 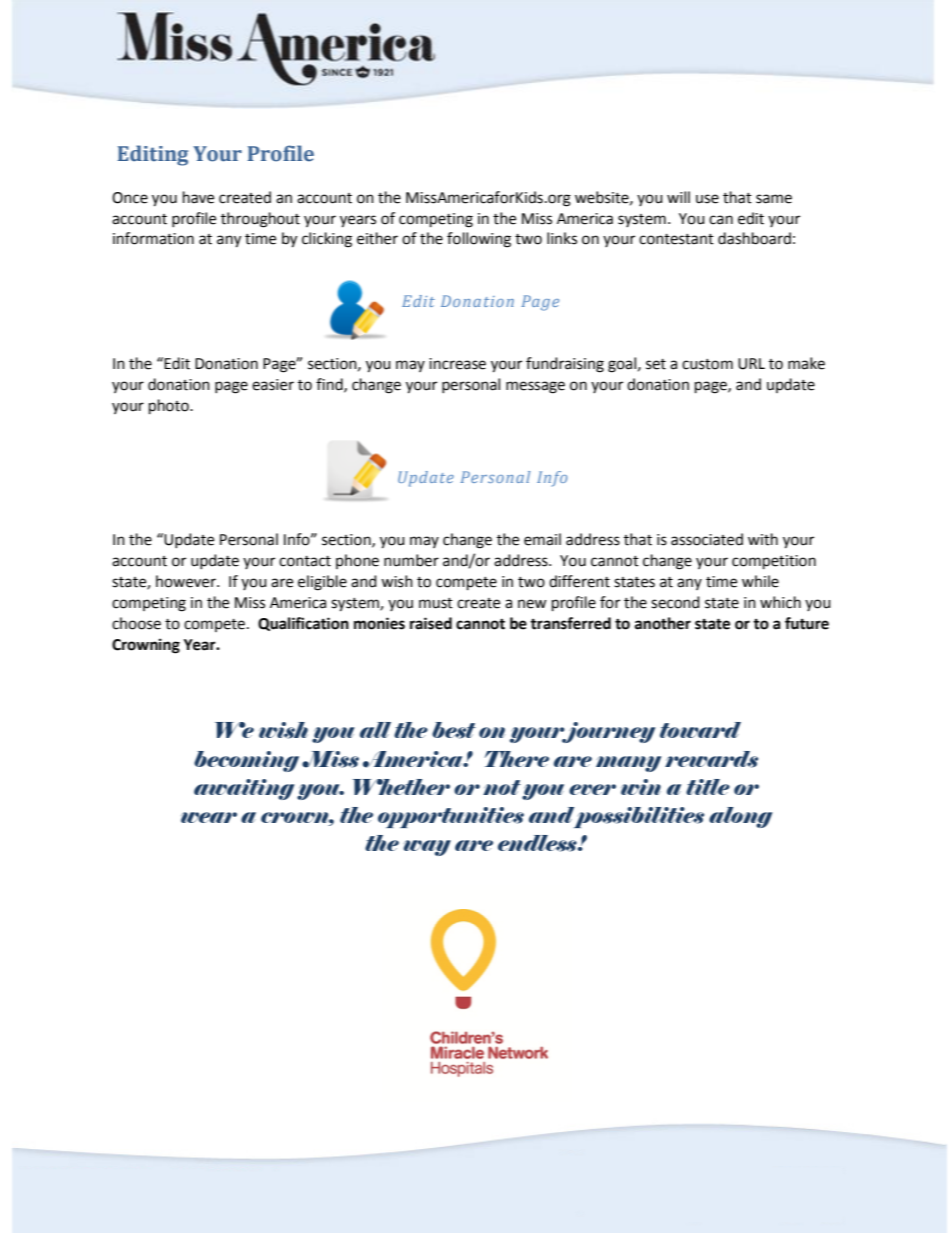 I want to click on use, so click(x=707, y=199).
